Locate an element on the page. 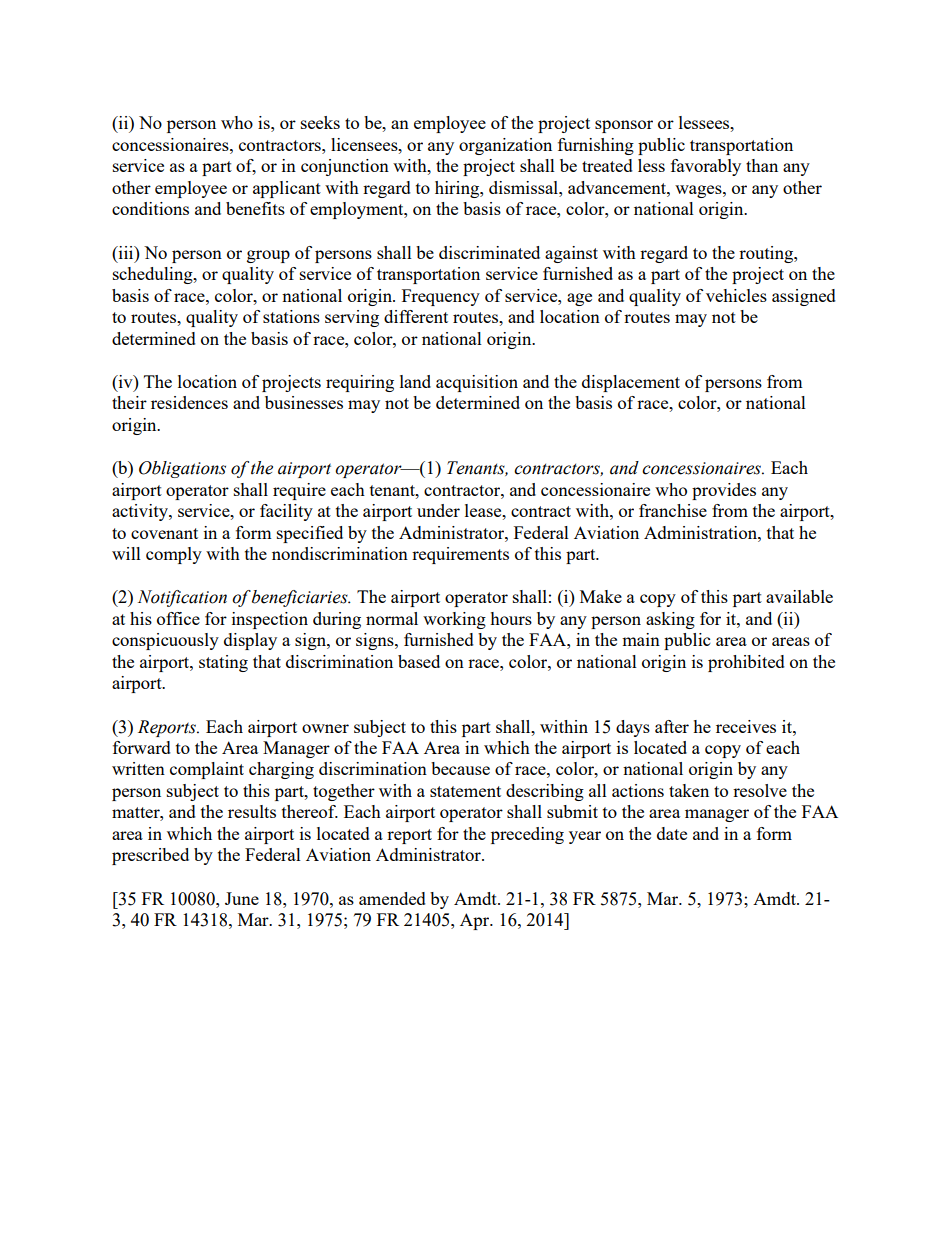 The image size is (952, 1233). Notification is located at coordinates (182, 598).
